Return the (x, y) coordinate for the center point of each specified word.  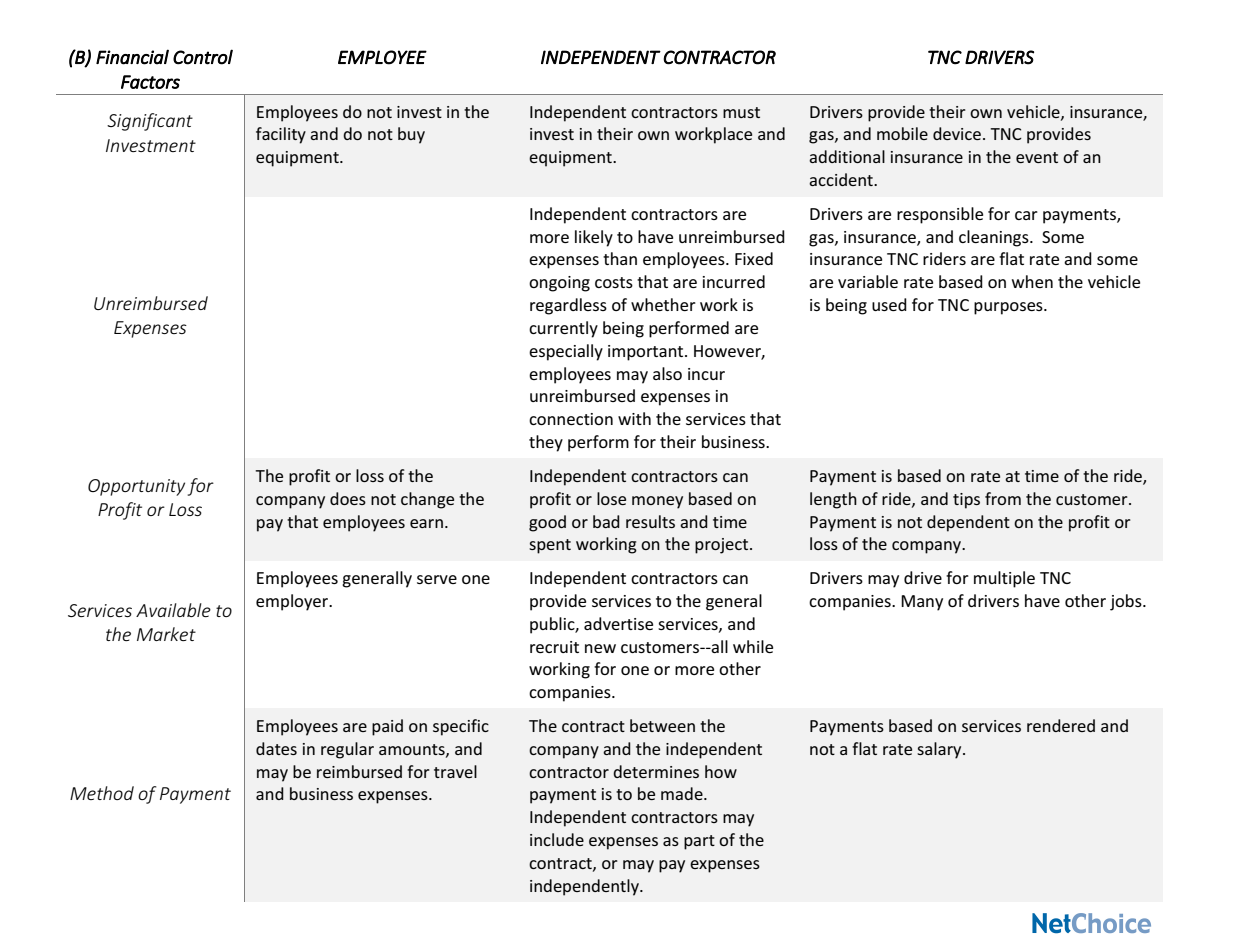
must (741, 112)
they (546, 443)
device (957, 133)
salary (940, 750)
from (1003, 498)
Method (102, 793)
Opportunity (136, 487)
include (557, 839)
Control (203, 57)
